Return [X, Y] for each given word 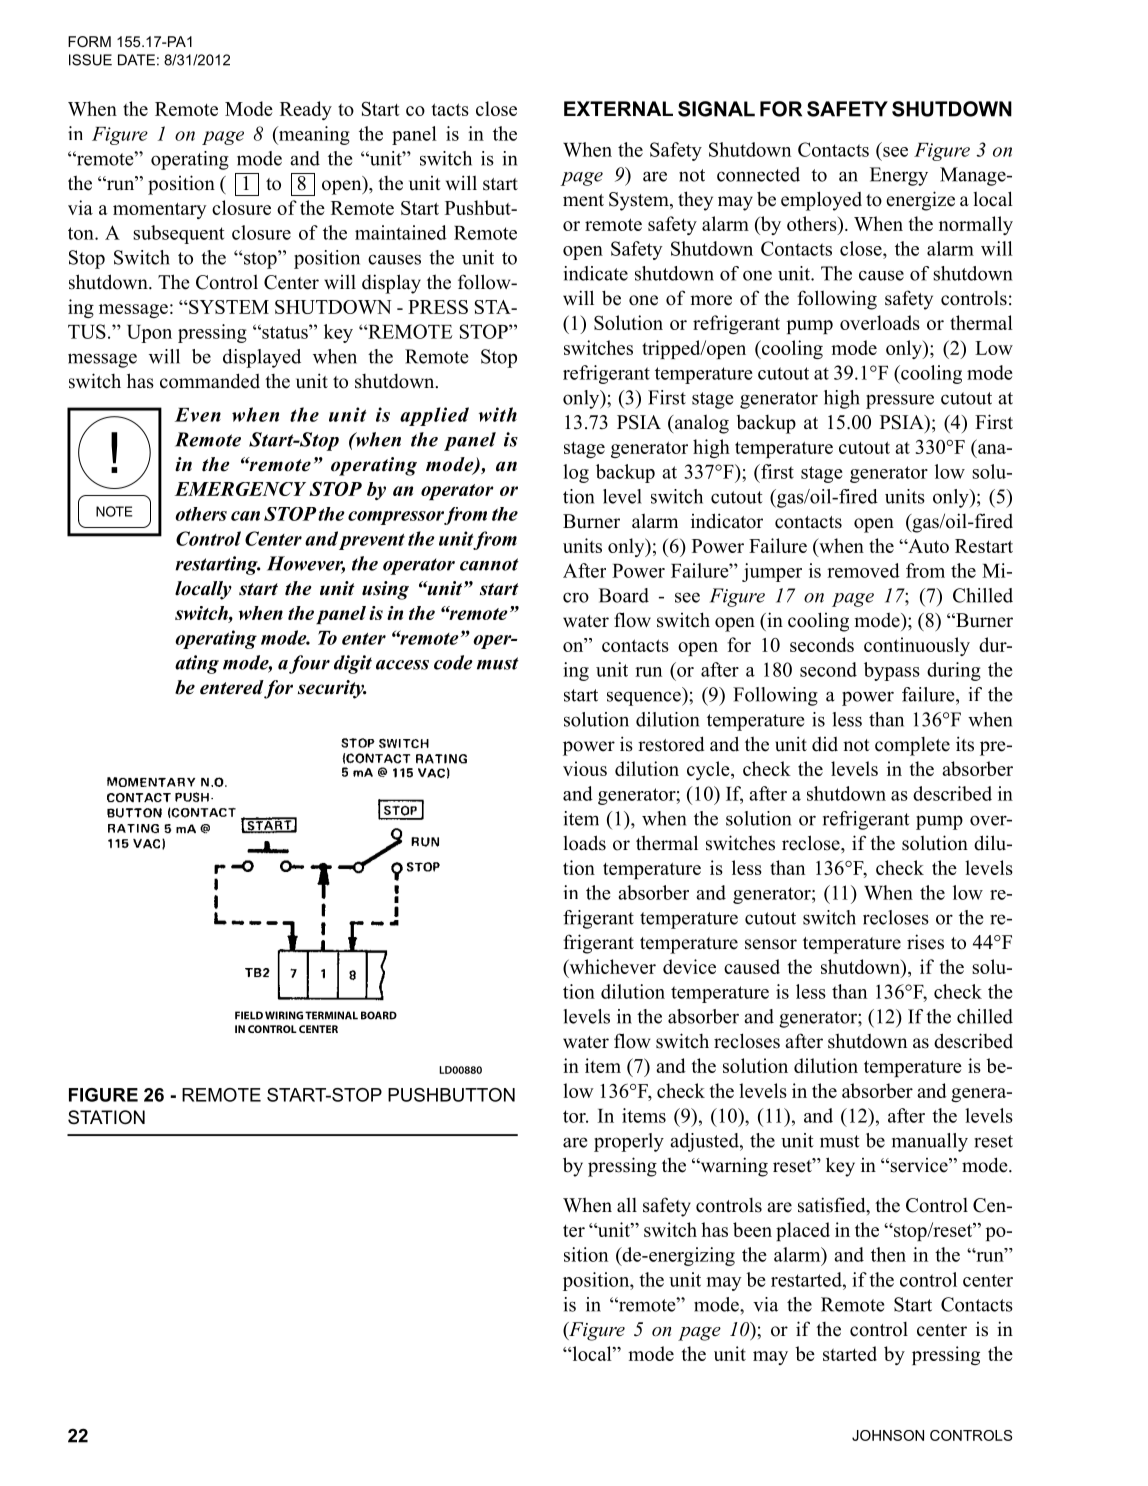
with [498, 414]
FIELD [249, 1015]
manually [930, 1142]
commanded [210, 381]
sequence [645, 698]
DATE [136, 60]
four [309, 664]
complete [912, 746]
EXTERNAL [618, 108]
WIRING [284, 1015]
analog [700, 424]
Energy [899, 176]
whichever [611, 968]
